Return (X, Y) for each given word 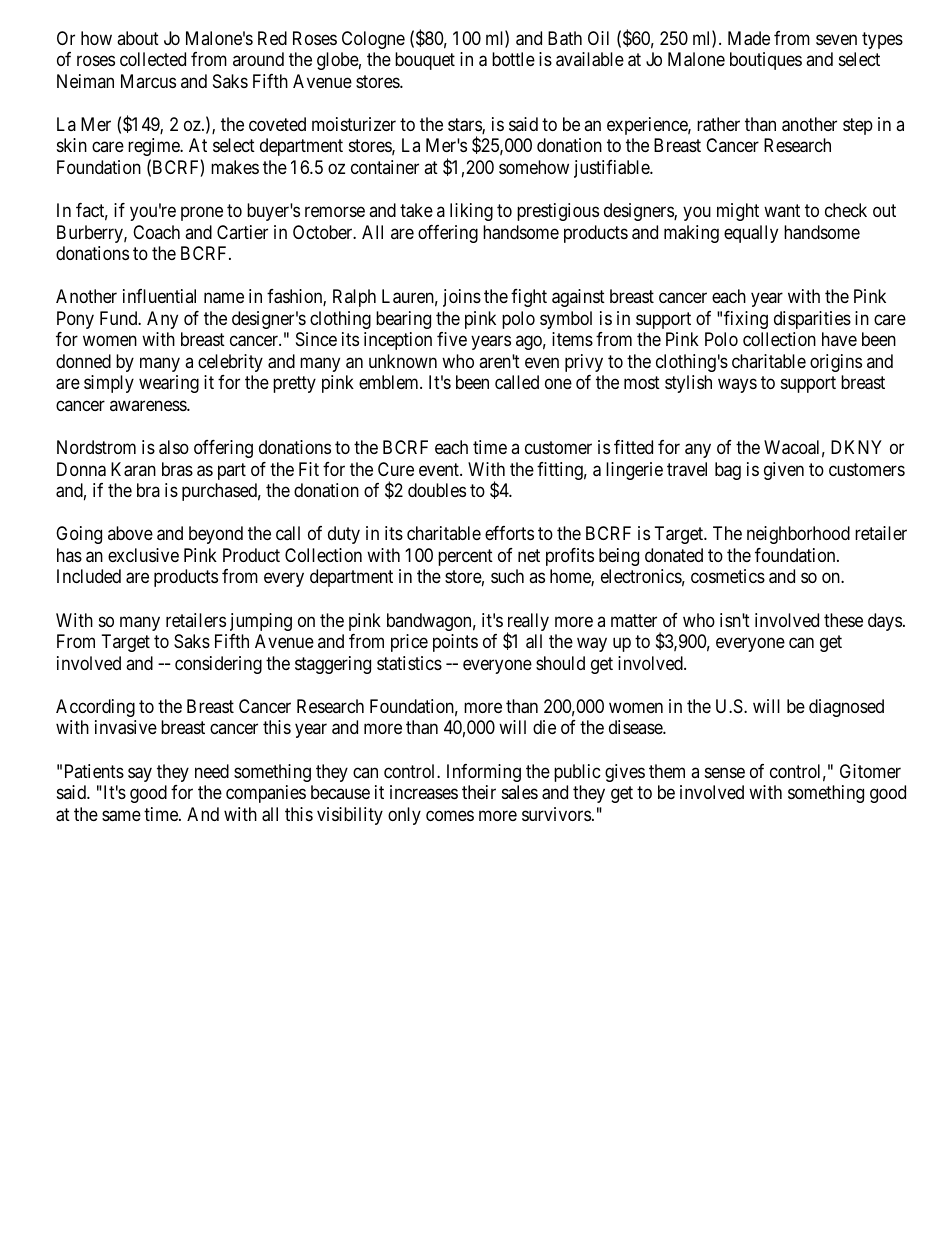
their (479, 792)
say (140, 774)
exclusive (143, 555)
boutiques (766, 61)
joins (462, 298)
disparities (812, 320)
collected (153, 59)
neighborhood (798, 535)
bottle (513, 59)
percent (465, 557)
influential (159, 296)
